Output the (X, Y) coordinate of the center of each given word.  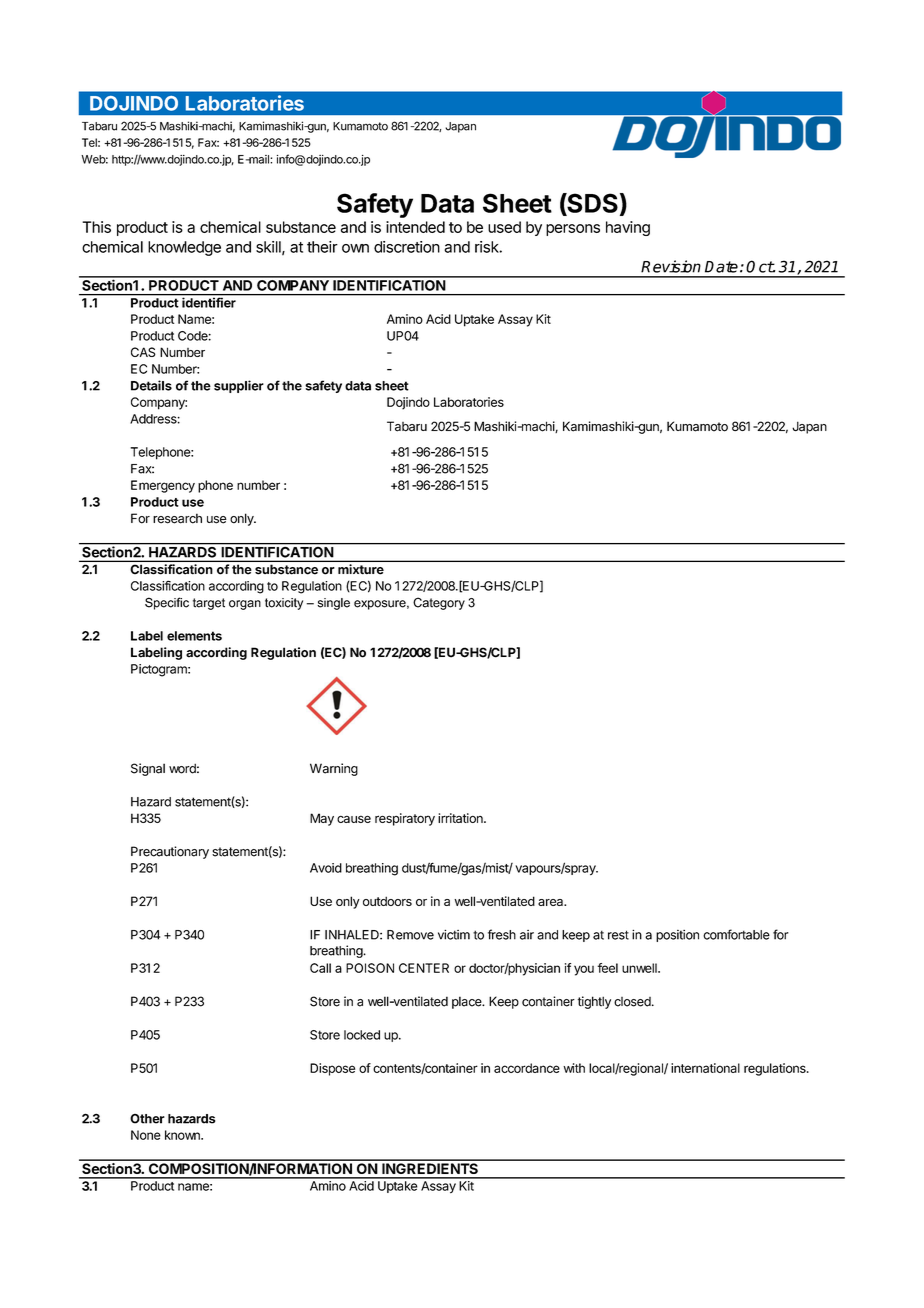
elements (194, 636)
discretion (407, 247)
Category (439, 603)
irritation (461, 818)
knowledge (184, 248)
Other (147, 1119)
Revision (671, 266)
